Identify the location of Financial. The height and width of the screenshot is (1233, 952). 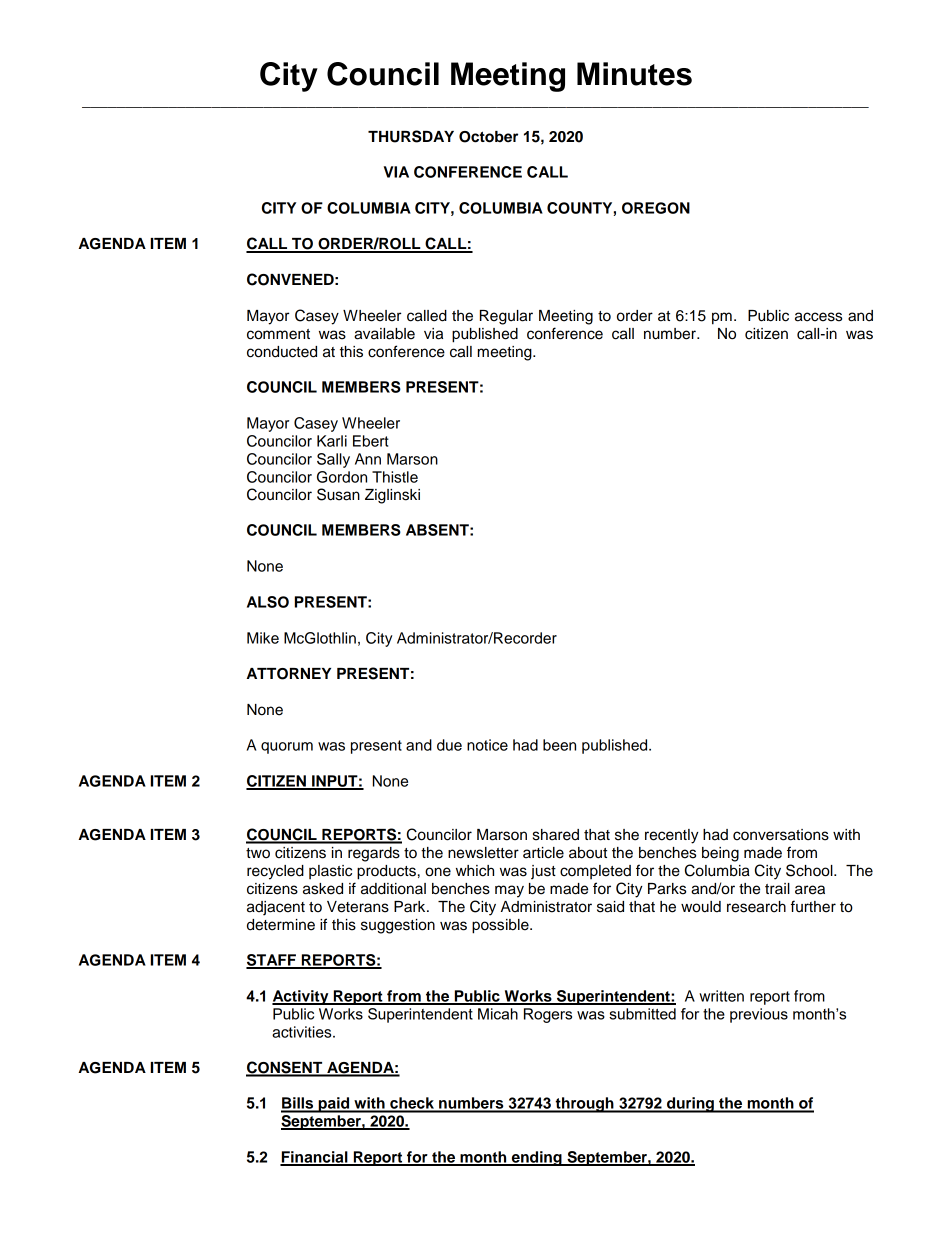
(315, 1158).
